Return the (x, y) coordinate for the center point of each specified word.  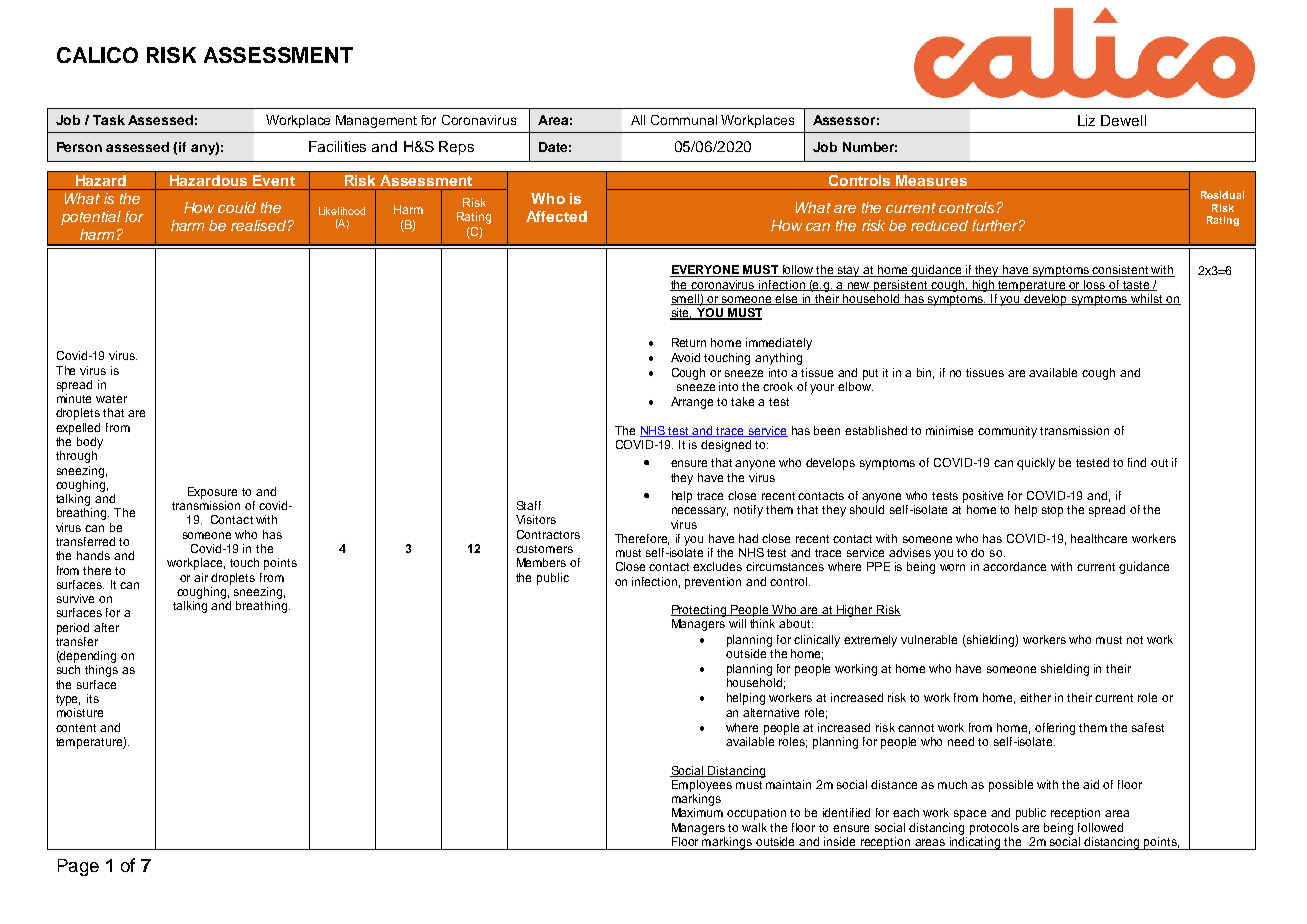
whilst (1147, 299)
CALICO (97, 55)
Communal (684, 120)
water (111, 399)
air (201, 577)
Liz (1086, 120)
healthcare (1099, 538)
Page (78, 867)
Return (689, 342)
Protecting (699, 611)
